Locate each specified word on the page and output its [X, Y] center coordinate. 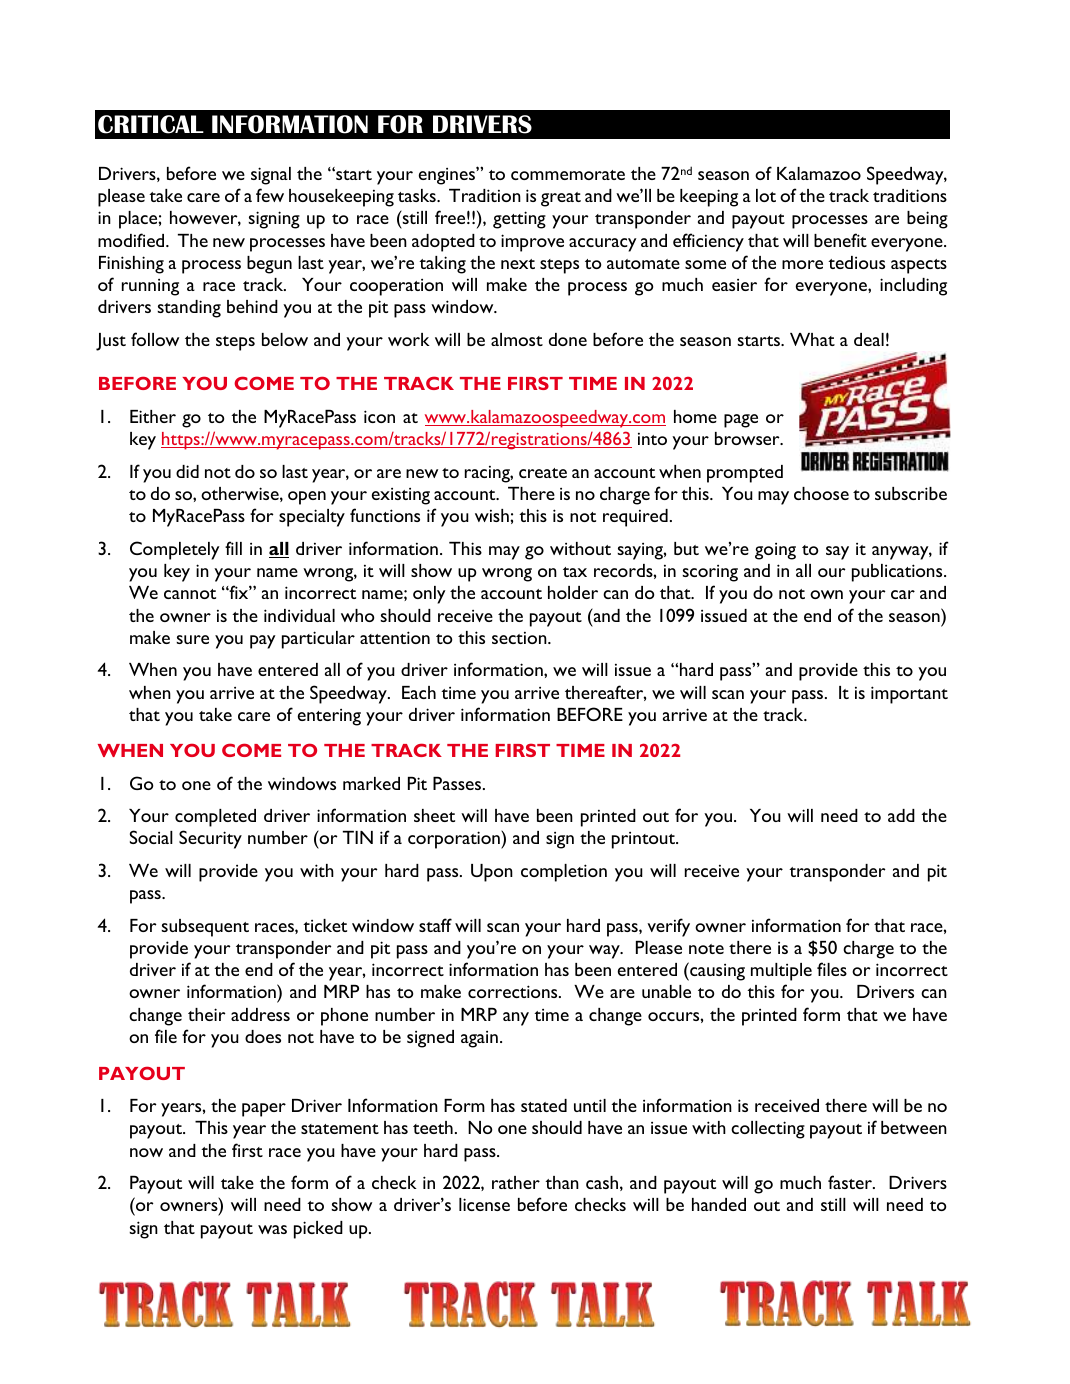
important [909, 695]
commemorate [568, 175]
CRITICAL [151, 124]
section [520, 638]
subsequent [205, 928]
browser [748, 438]
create [543, 473]
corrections [514, 991]
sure [192, 639]
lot [766, 195]
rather [516, 1182]
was [272, 1229]
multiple [781, 972]
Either [153, 416]
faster [851, 1182]
